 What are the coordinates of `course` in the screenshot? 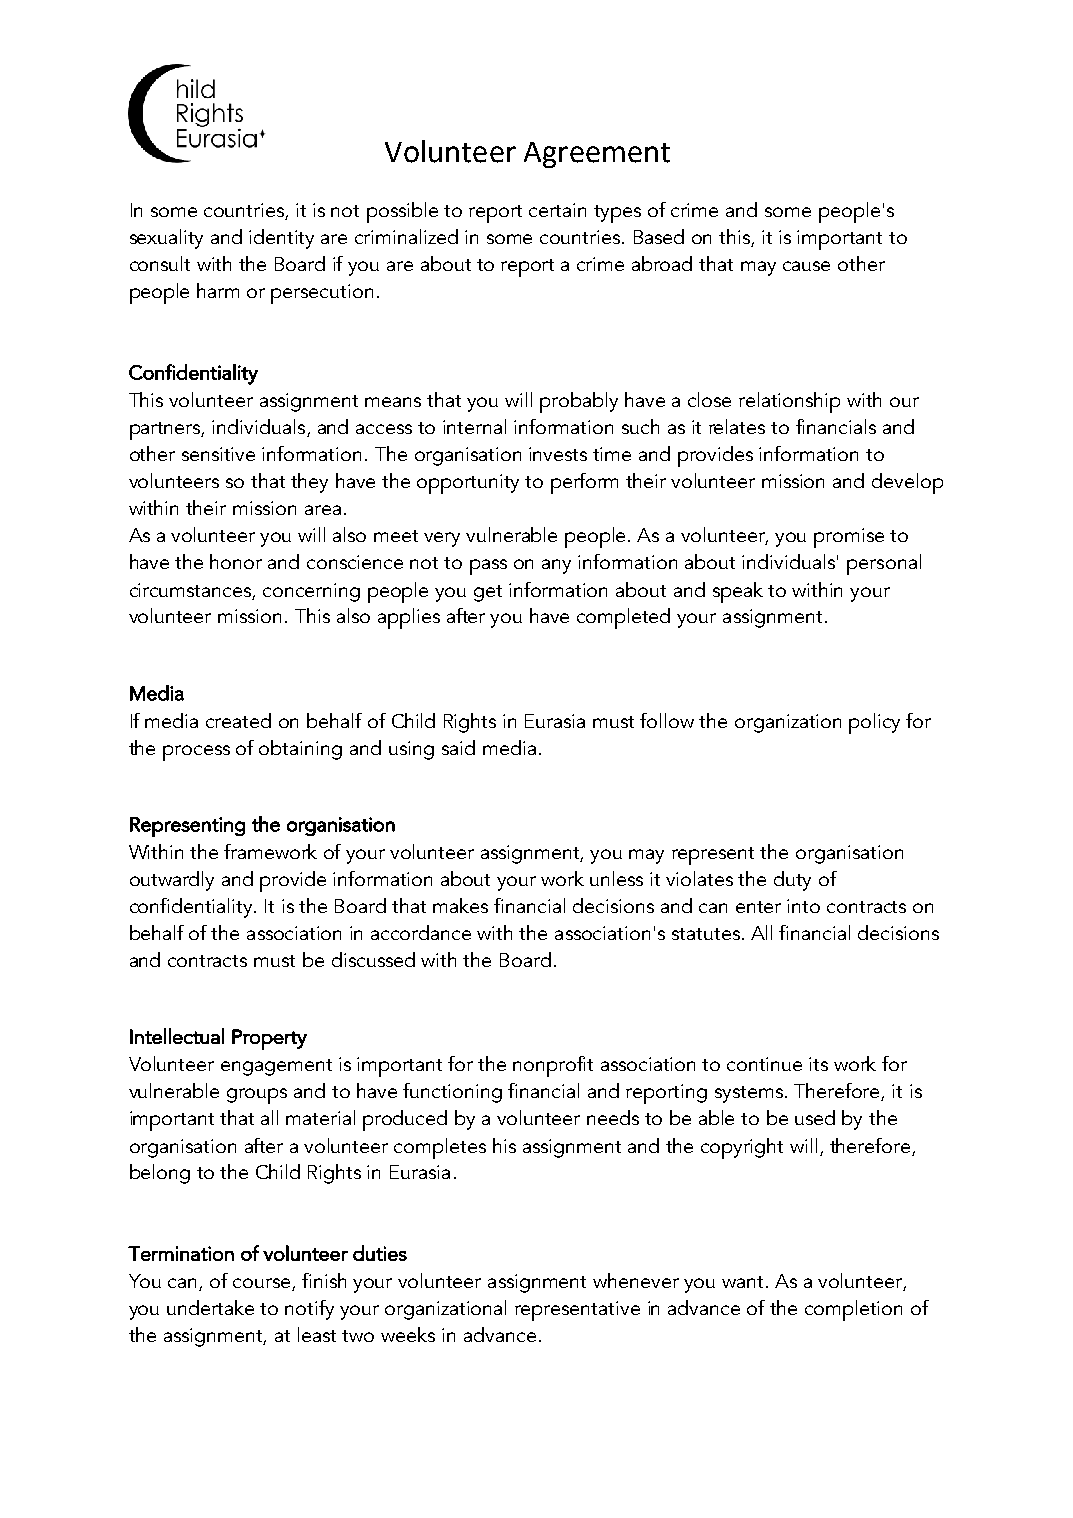 It's located at (263, 1284).
